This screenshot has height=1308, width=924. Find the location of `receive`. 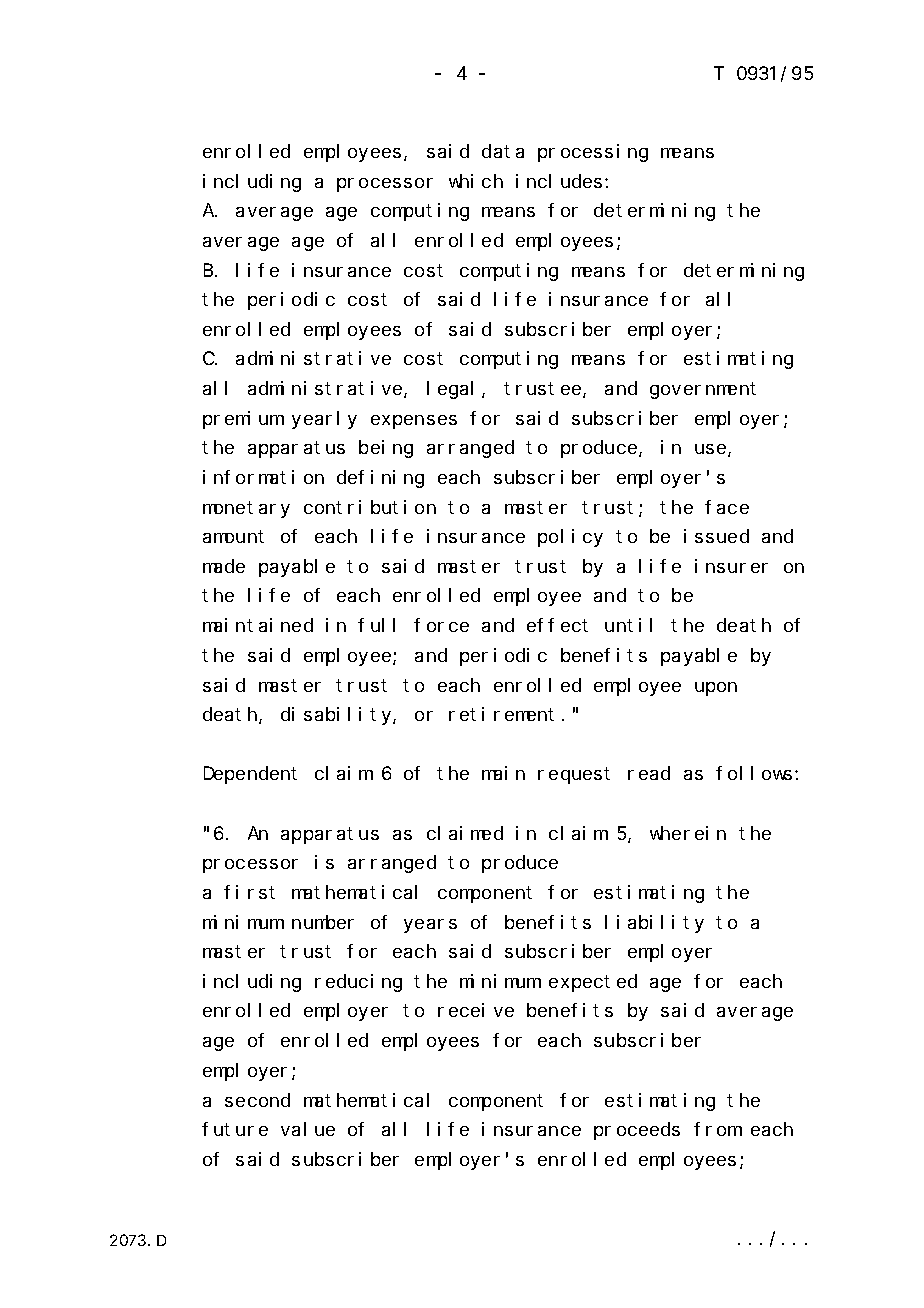

receive is located at coordinates (476, 1010).
